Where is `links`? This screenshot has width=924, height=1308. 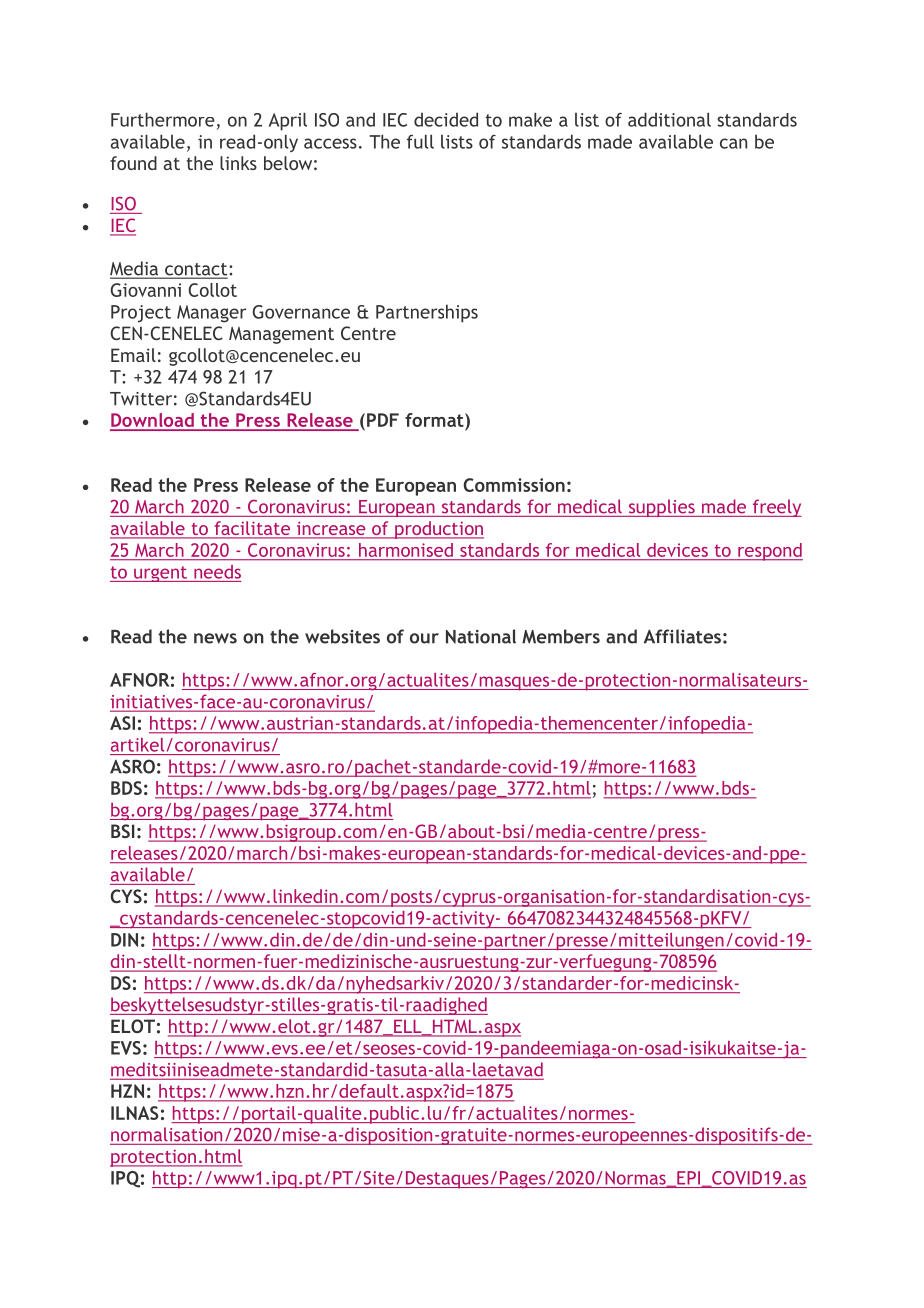
links is located at coordinates (238, 163).
